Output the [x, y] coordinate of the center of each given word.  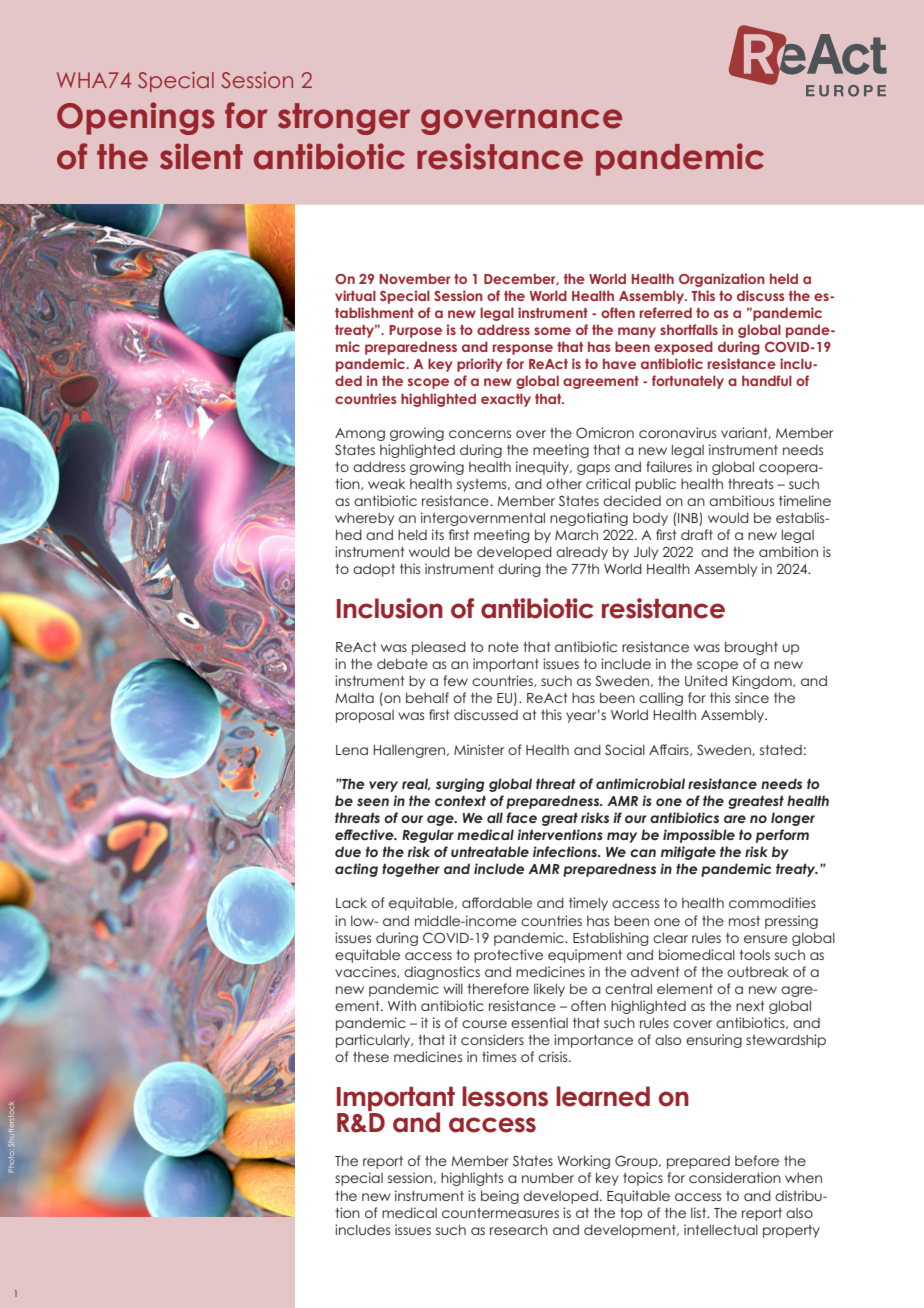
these [371, 1057]
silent [201, 156]
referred [666, 312]
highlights [472, 1179]
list [700, 1212]
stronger [344, 119]
